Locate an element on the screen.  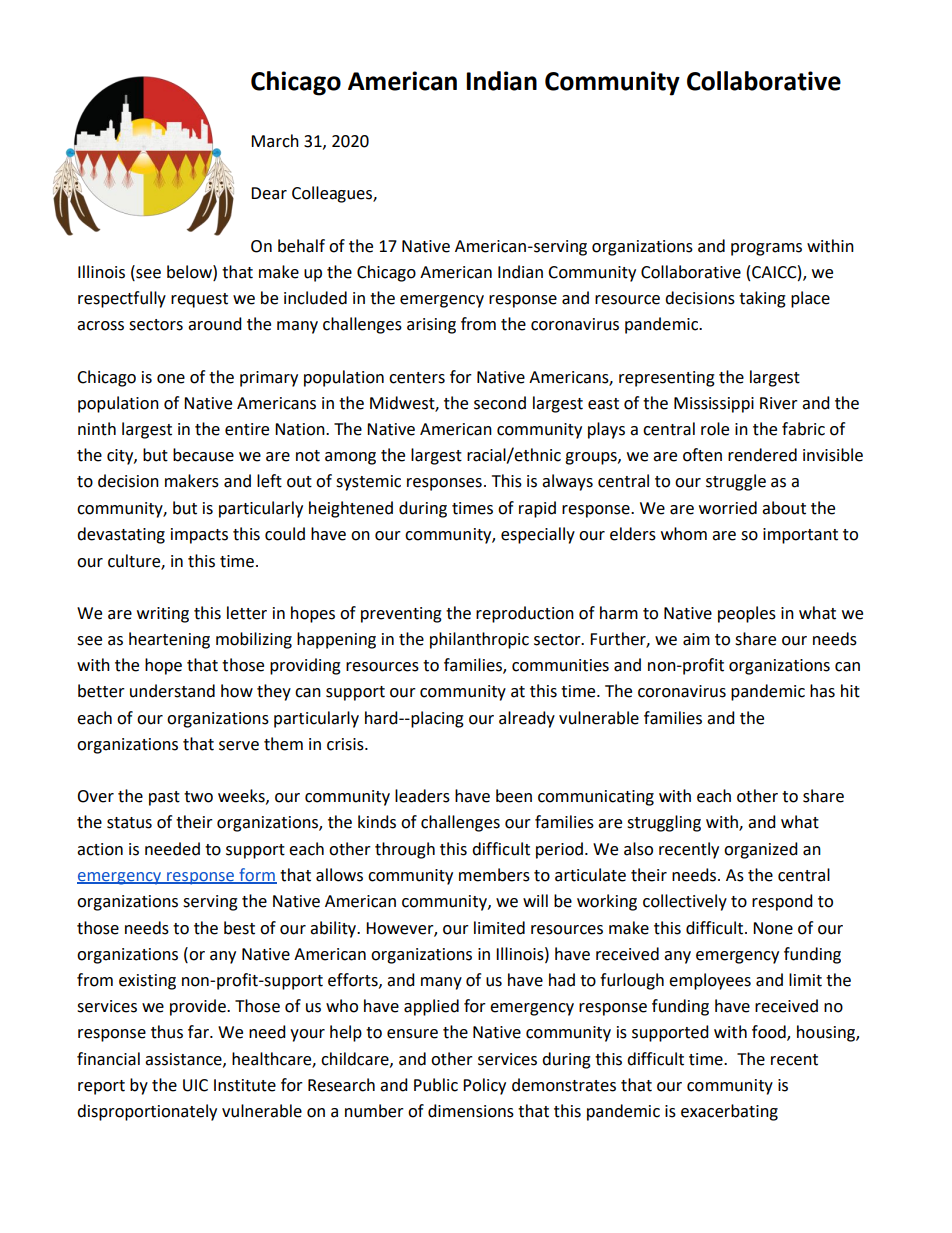
Dear is located at coordinates (269, 193).
